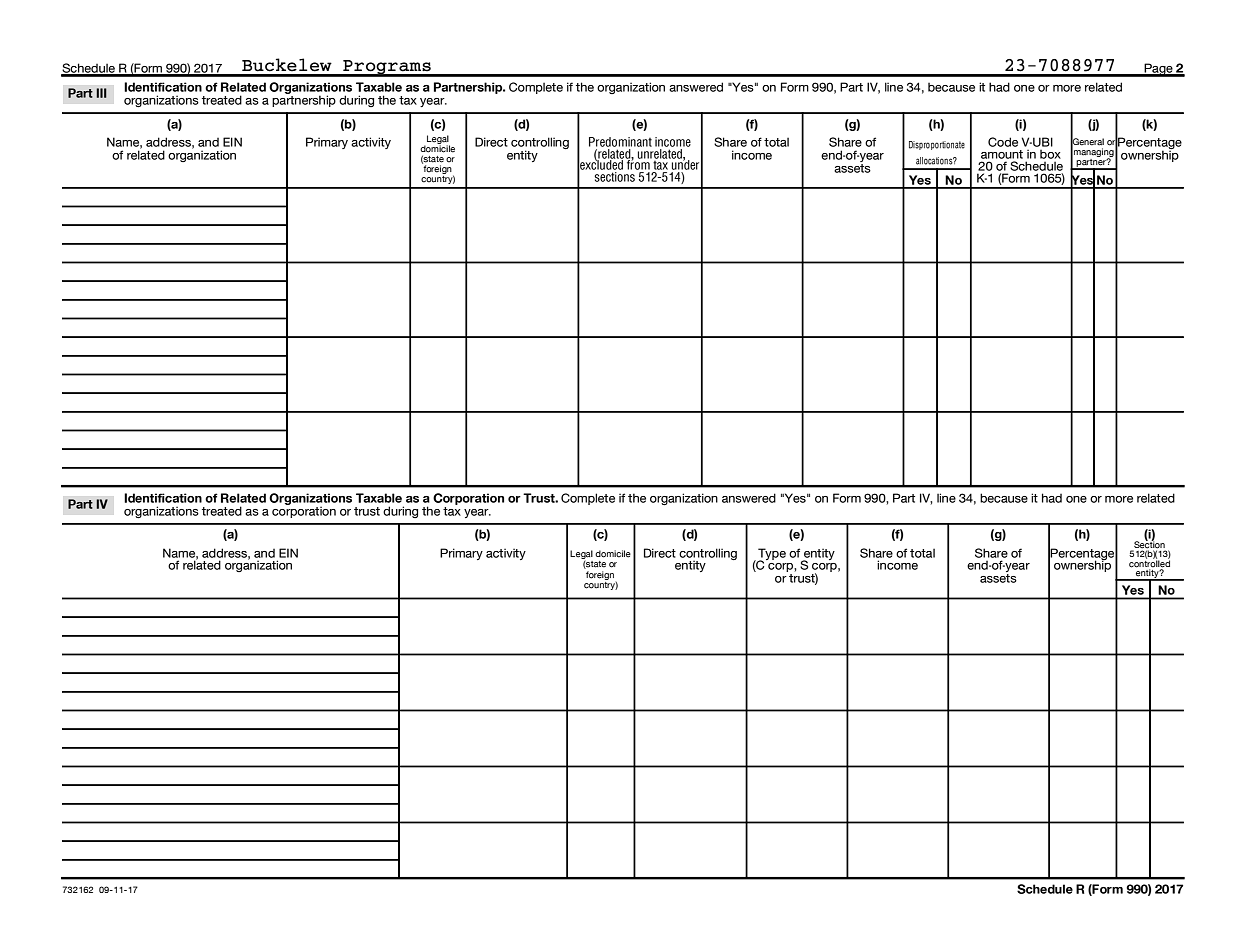  Describe the element at coordinates (620, 142) in the screenshot. I see `Predominant` at that location.
